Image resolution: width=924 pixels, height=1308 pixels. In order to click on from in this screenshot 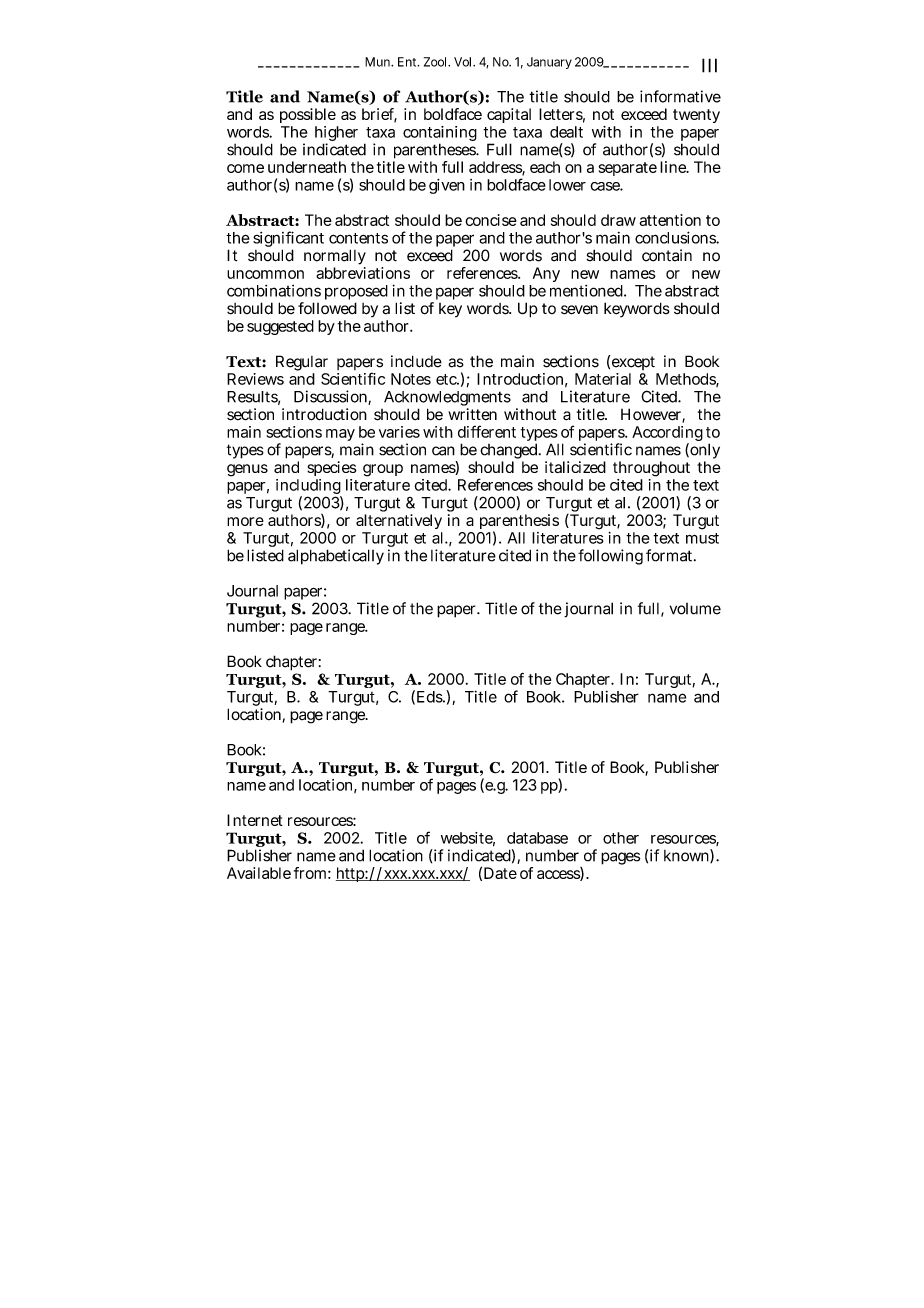, I will do `click(312, 873)`.
